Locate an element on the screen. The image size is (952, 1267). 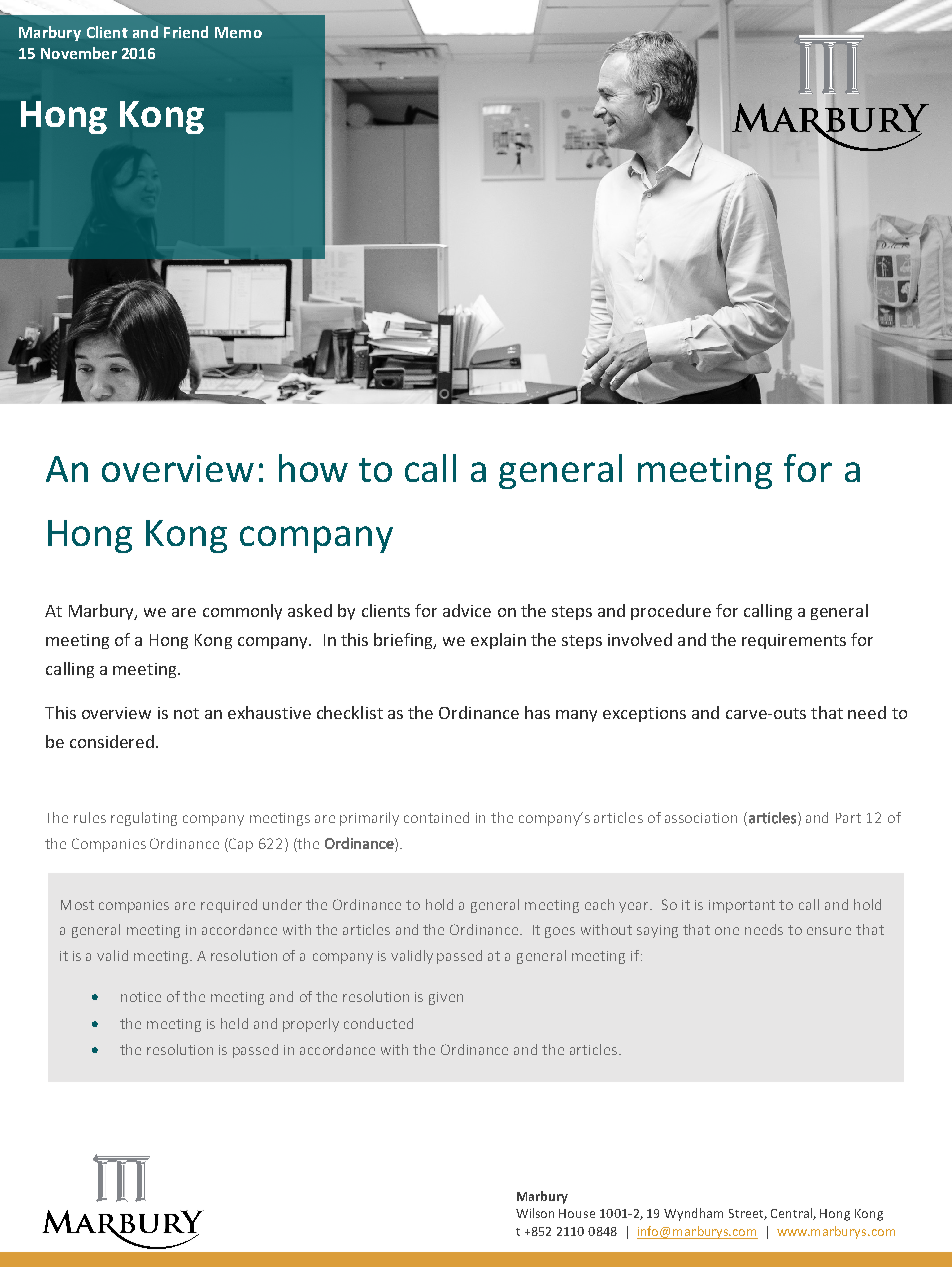
Wilson is located at coordinates (535, 1213).
